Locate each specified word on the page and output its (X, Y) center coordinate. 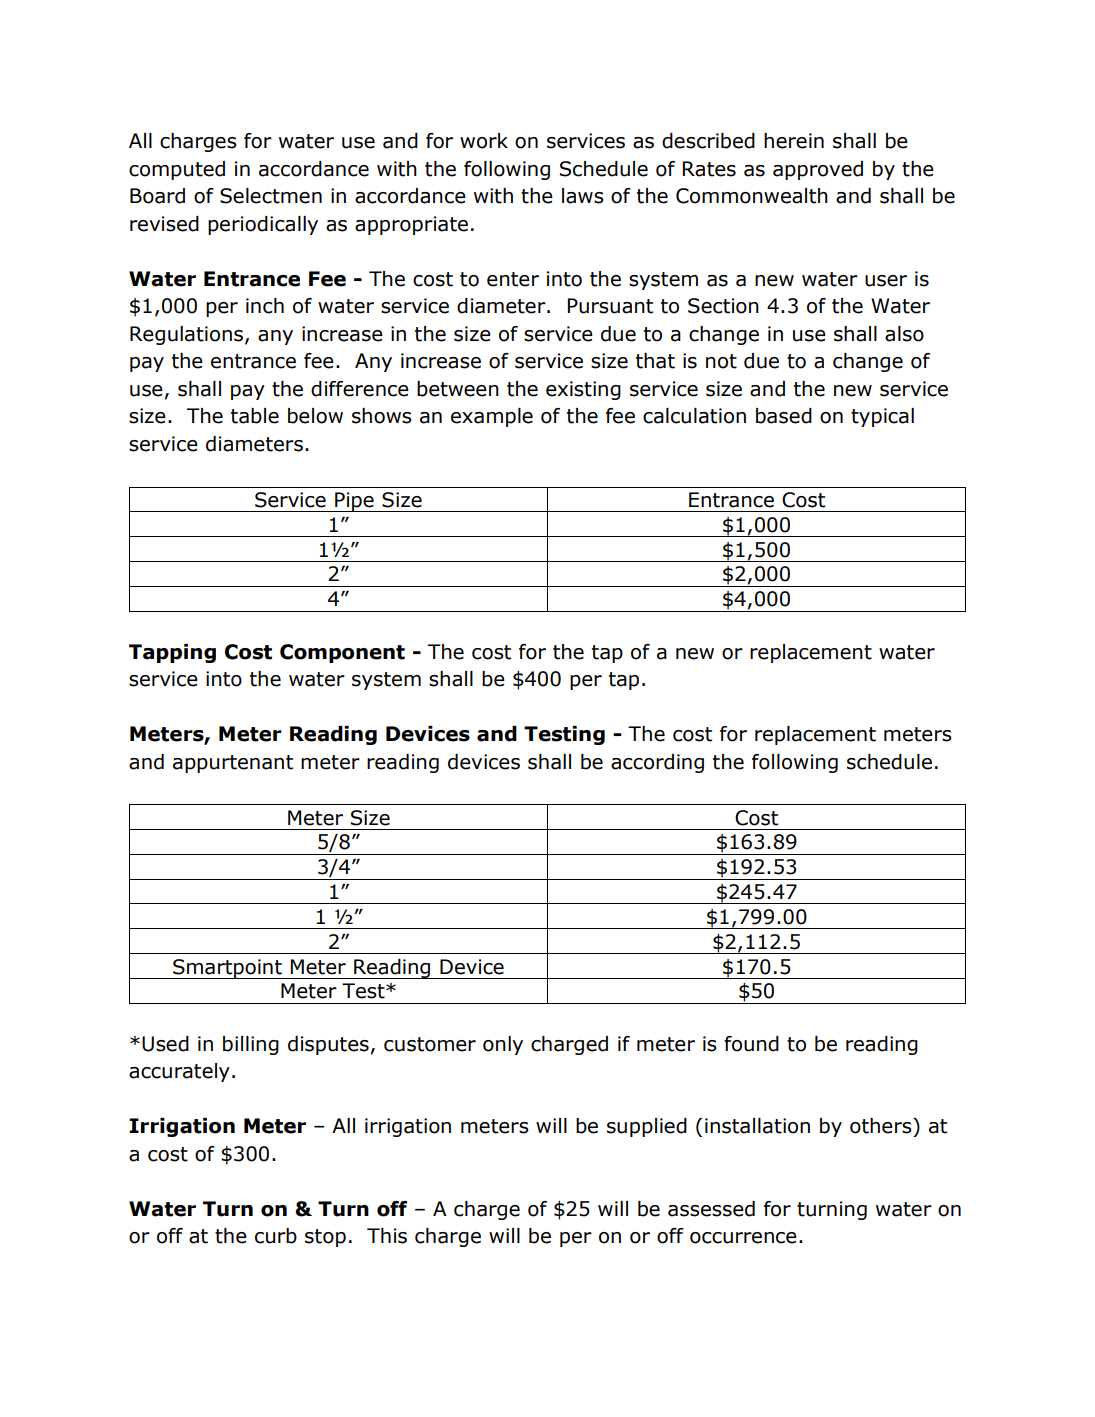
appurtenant (233, 764)
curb (276, 1236)
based (784, 416)
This (387, 1236)
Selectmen (271, 196)
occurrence (743, 1238)
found (751, 1044)
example (492, 417)
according (657, 763)
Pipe (354, 502)
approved (818, 170)
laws (583, 196)
